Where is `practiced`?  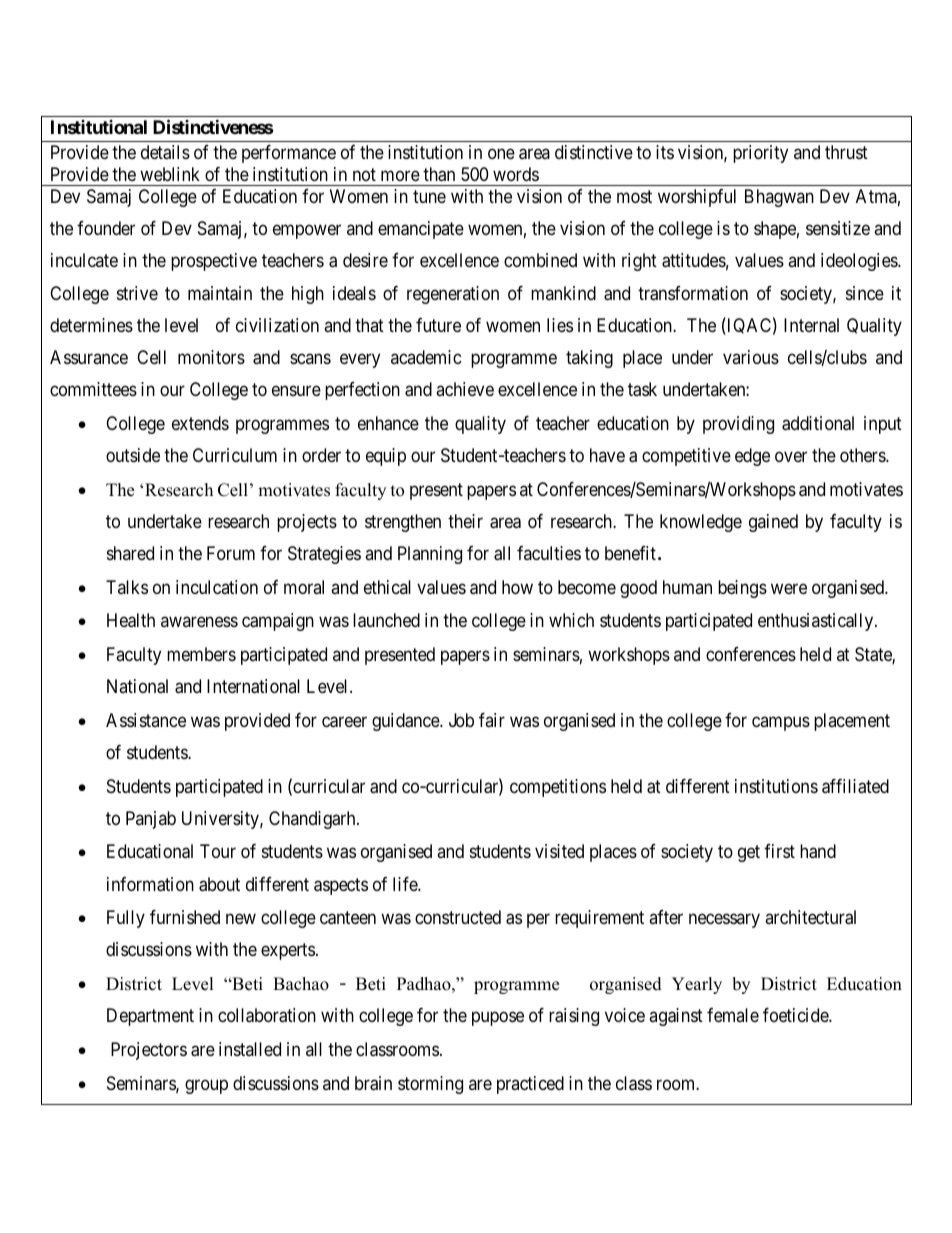
practiced is located at coordinates (530, 1085).
